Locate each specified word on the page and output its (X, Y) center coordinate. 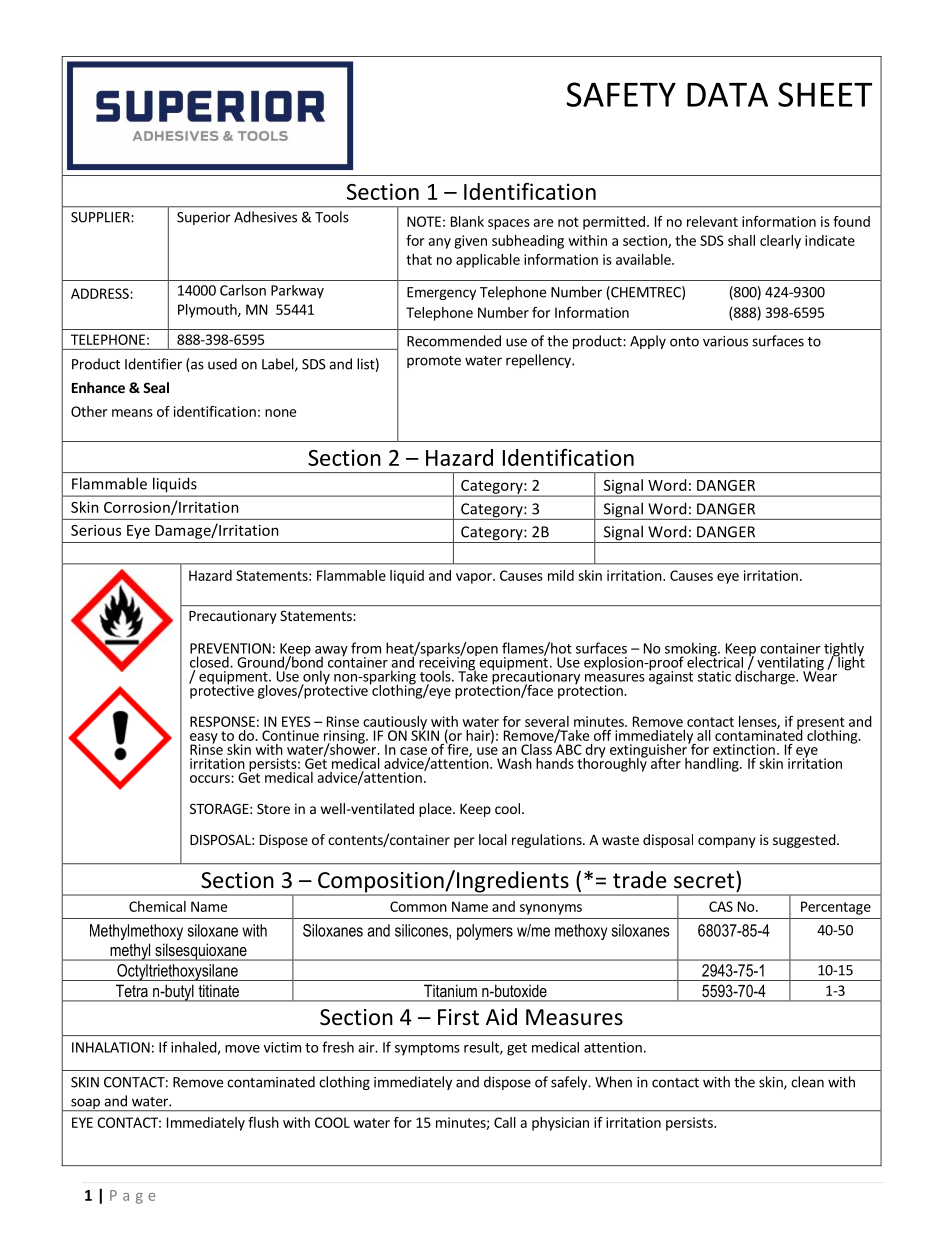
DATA (727, 94)
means (132, 413)
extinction (744, 749)
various (725, 341)
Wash (514, 763)
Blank (467, 221)
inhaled (194, 1048)
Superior (204, 218)
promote (434, 362)
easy (204, 739)
